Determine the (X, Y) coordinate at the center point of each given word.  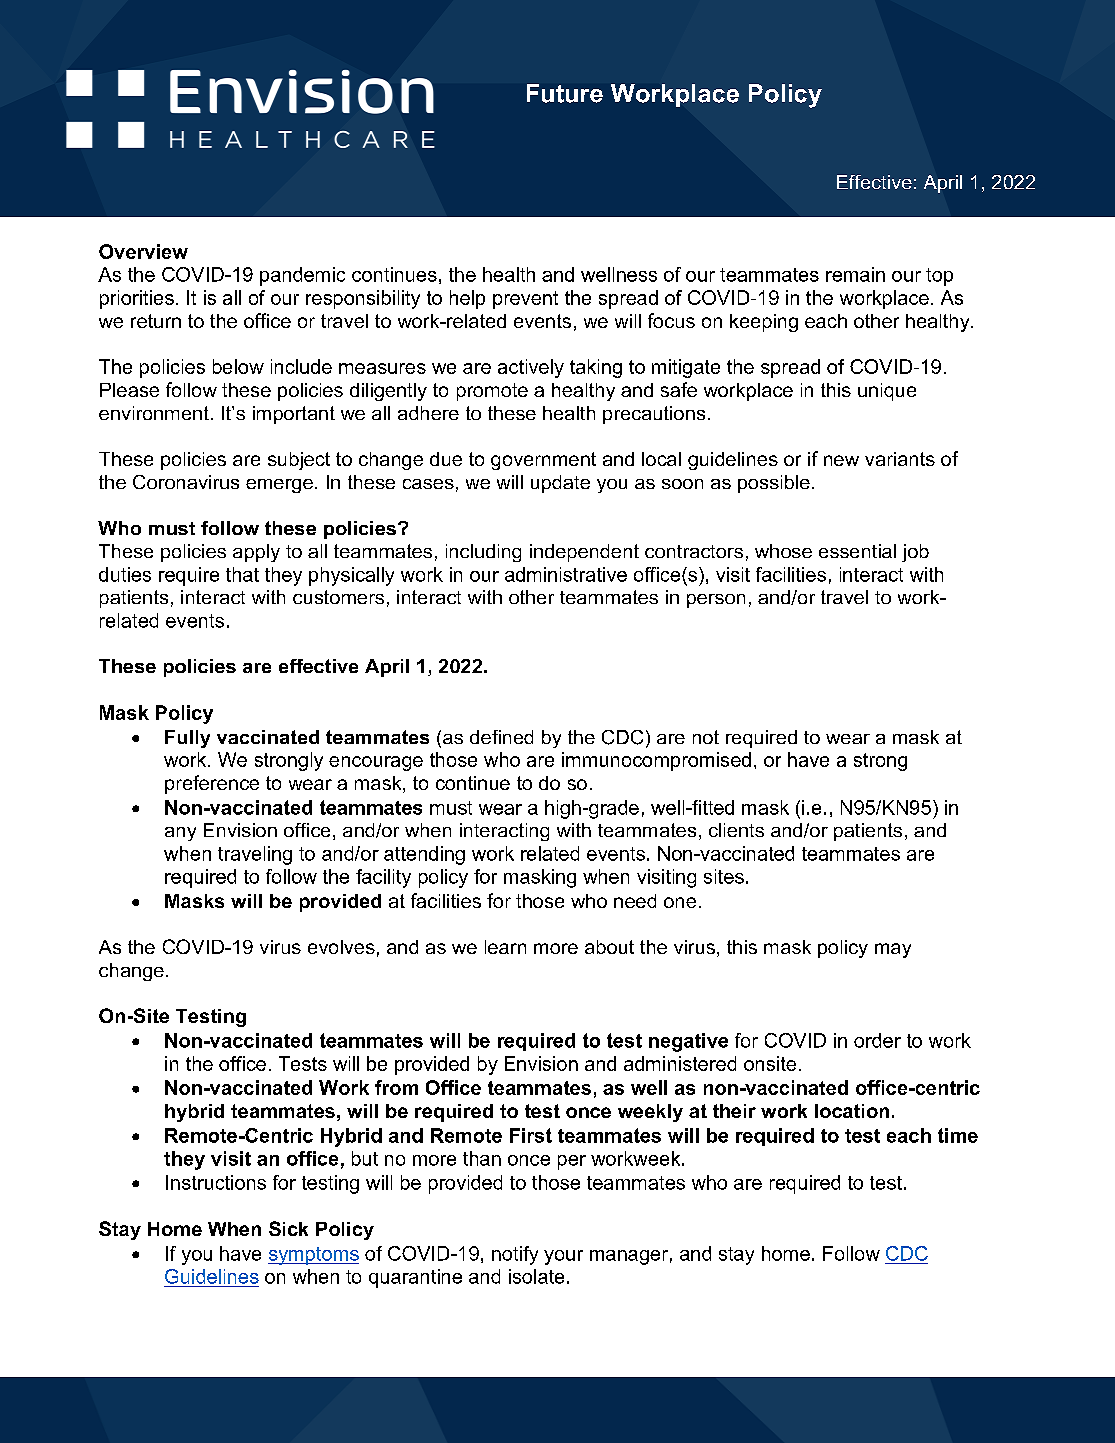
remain (855, 274)
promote (492, 392)
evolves (341, 947)
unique (887, 392)
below (238, 366)
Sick (288, 1228)
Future (565, 93)
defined (501, 737)
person (716, 601)
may (893, 950)
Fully (187, 739)
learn (505, 947)
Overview (143, 251)
